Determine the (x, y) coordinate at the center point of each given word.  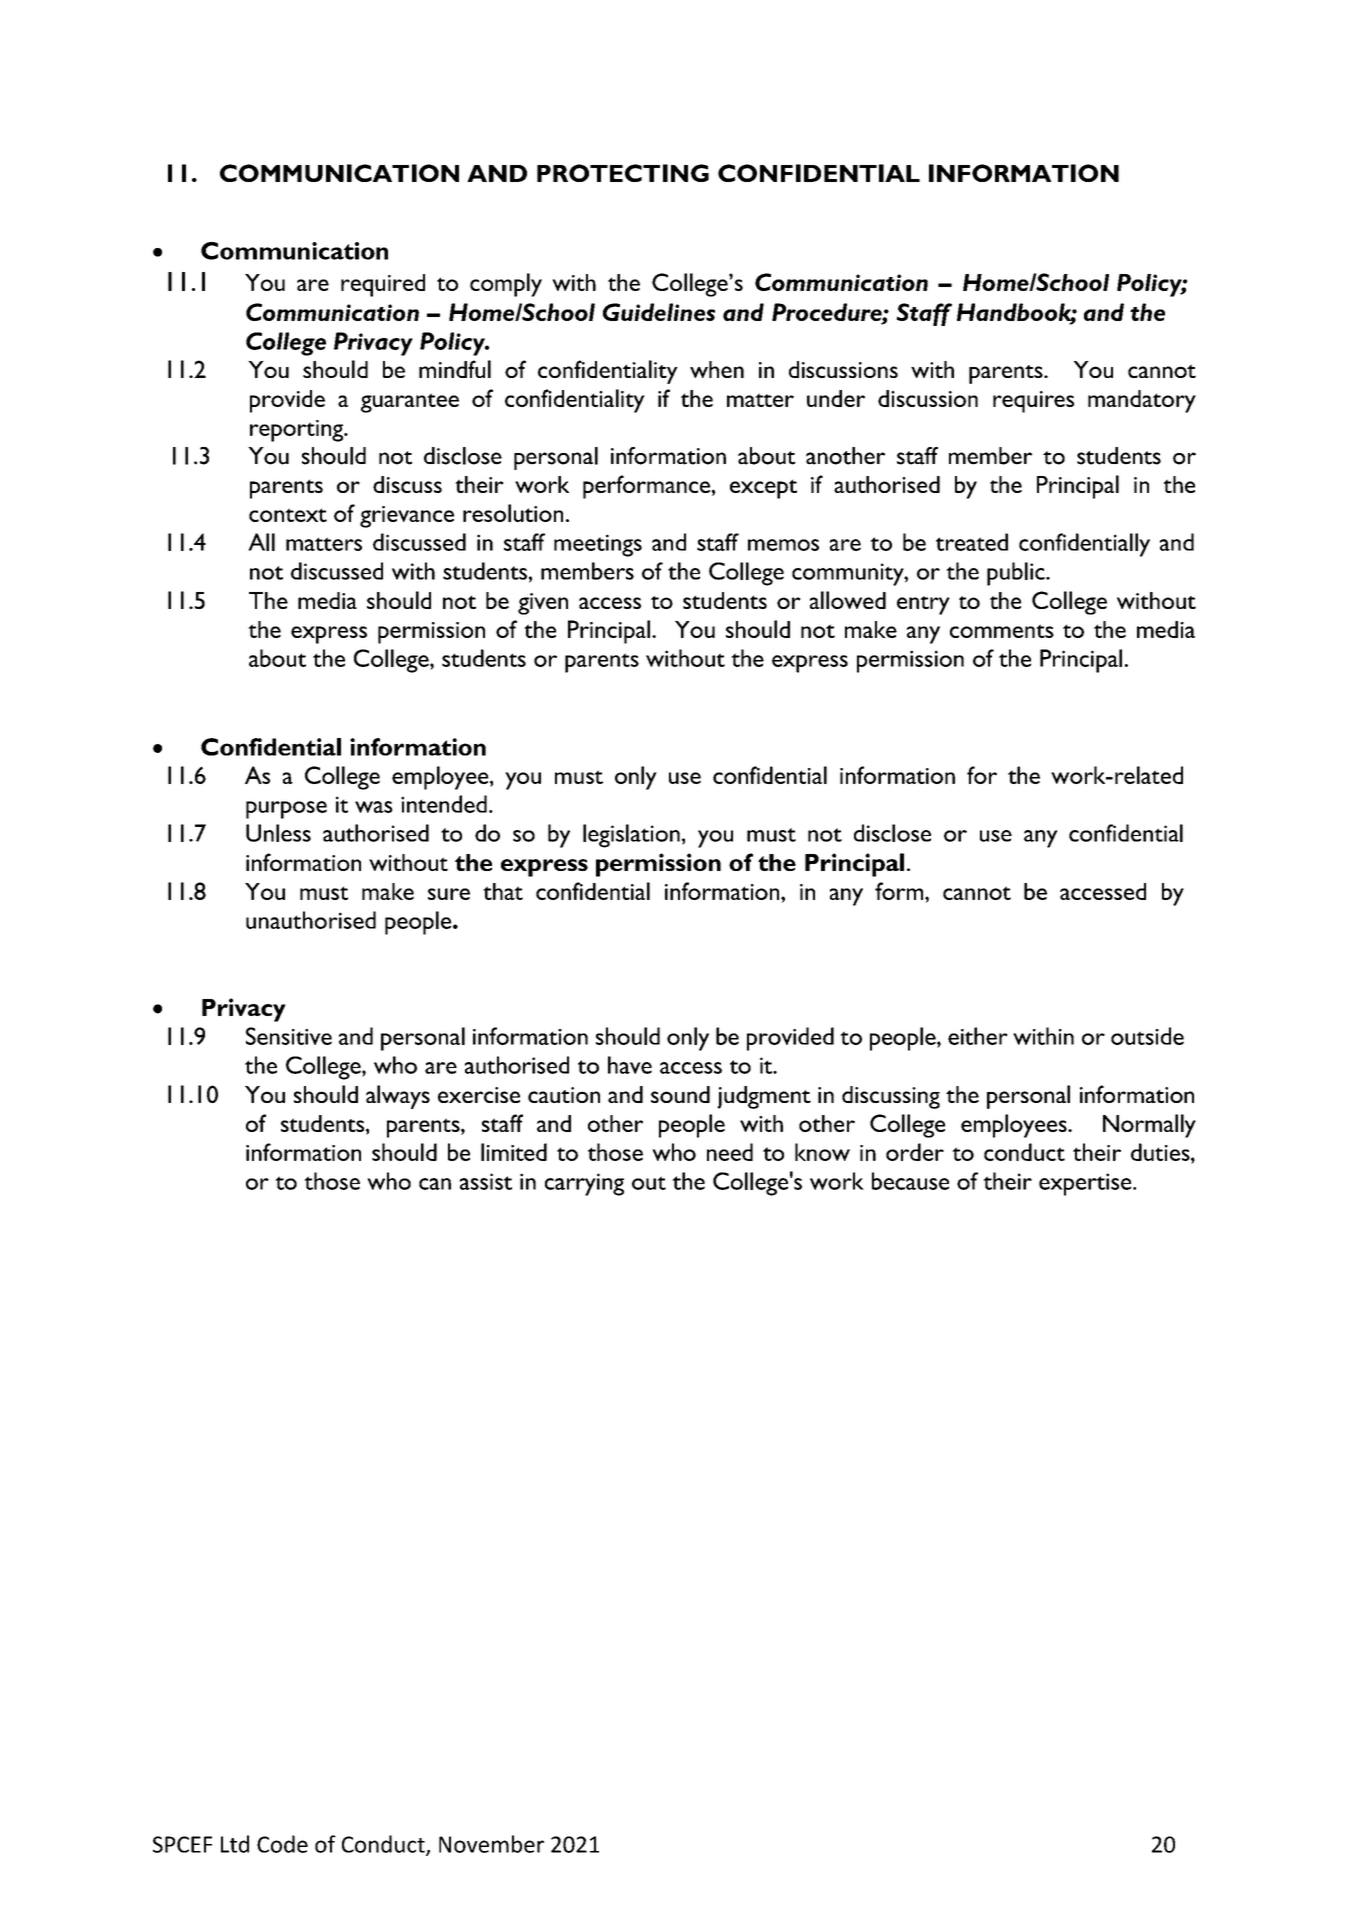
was (374, 807)
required (383, 285)
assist (486, 1181)
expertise (1086, 1184)
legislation (631, 836)
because (910, 1181)
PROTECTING (623, 173)
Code (282, 1844)
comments (1002, 631)
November (491, 1844)
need (730, 1152)
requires (1033, 402)
